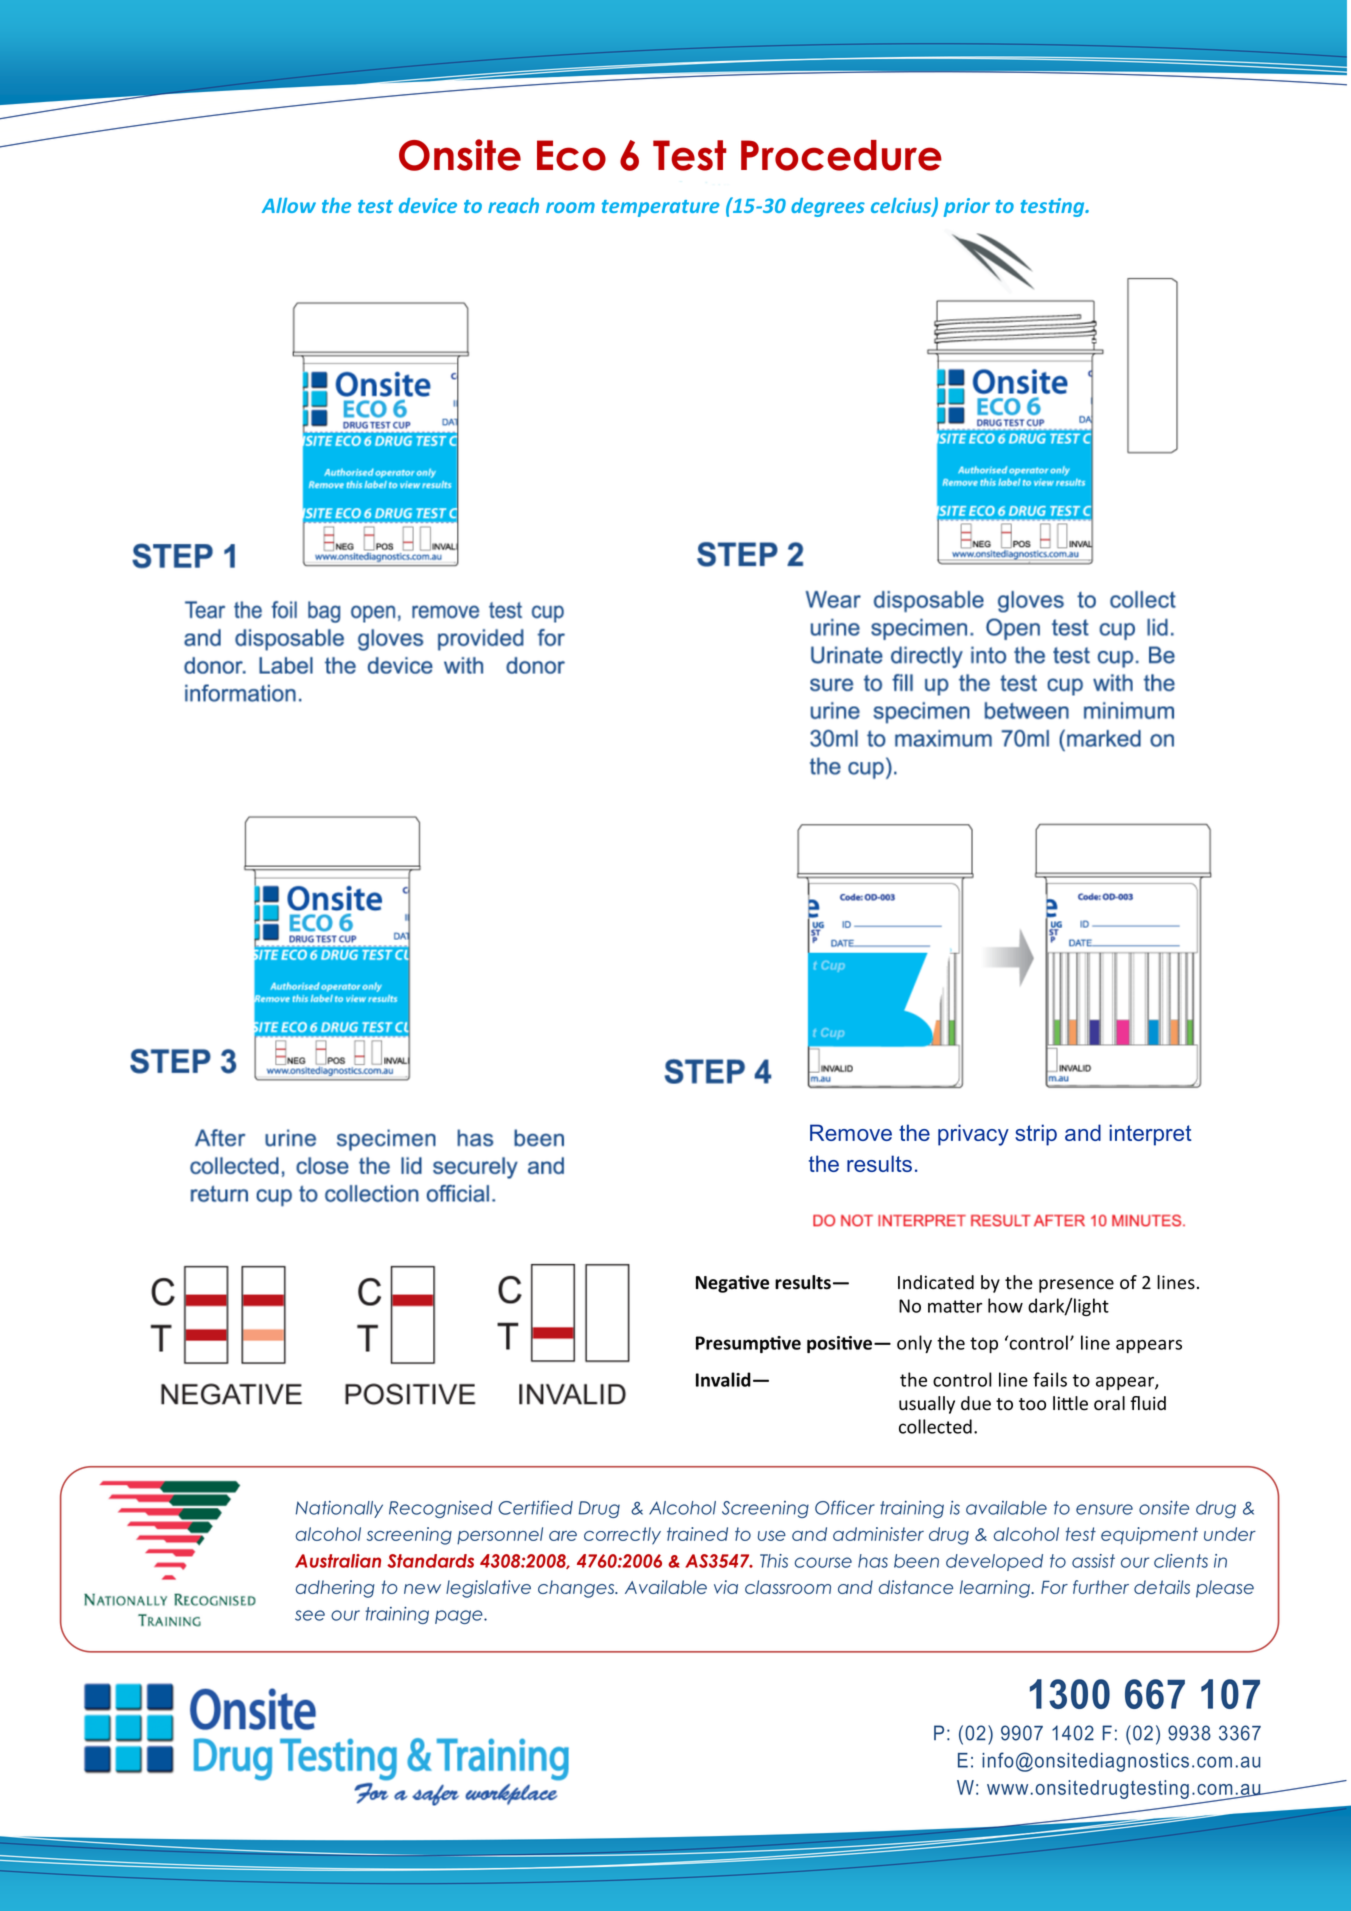 Image resolution: width=1351 pixels, height=1911 pixels. I want to click on Remove, so click(851, 1132).
